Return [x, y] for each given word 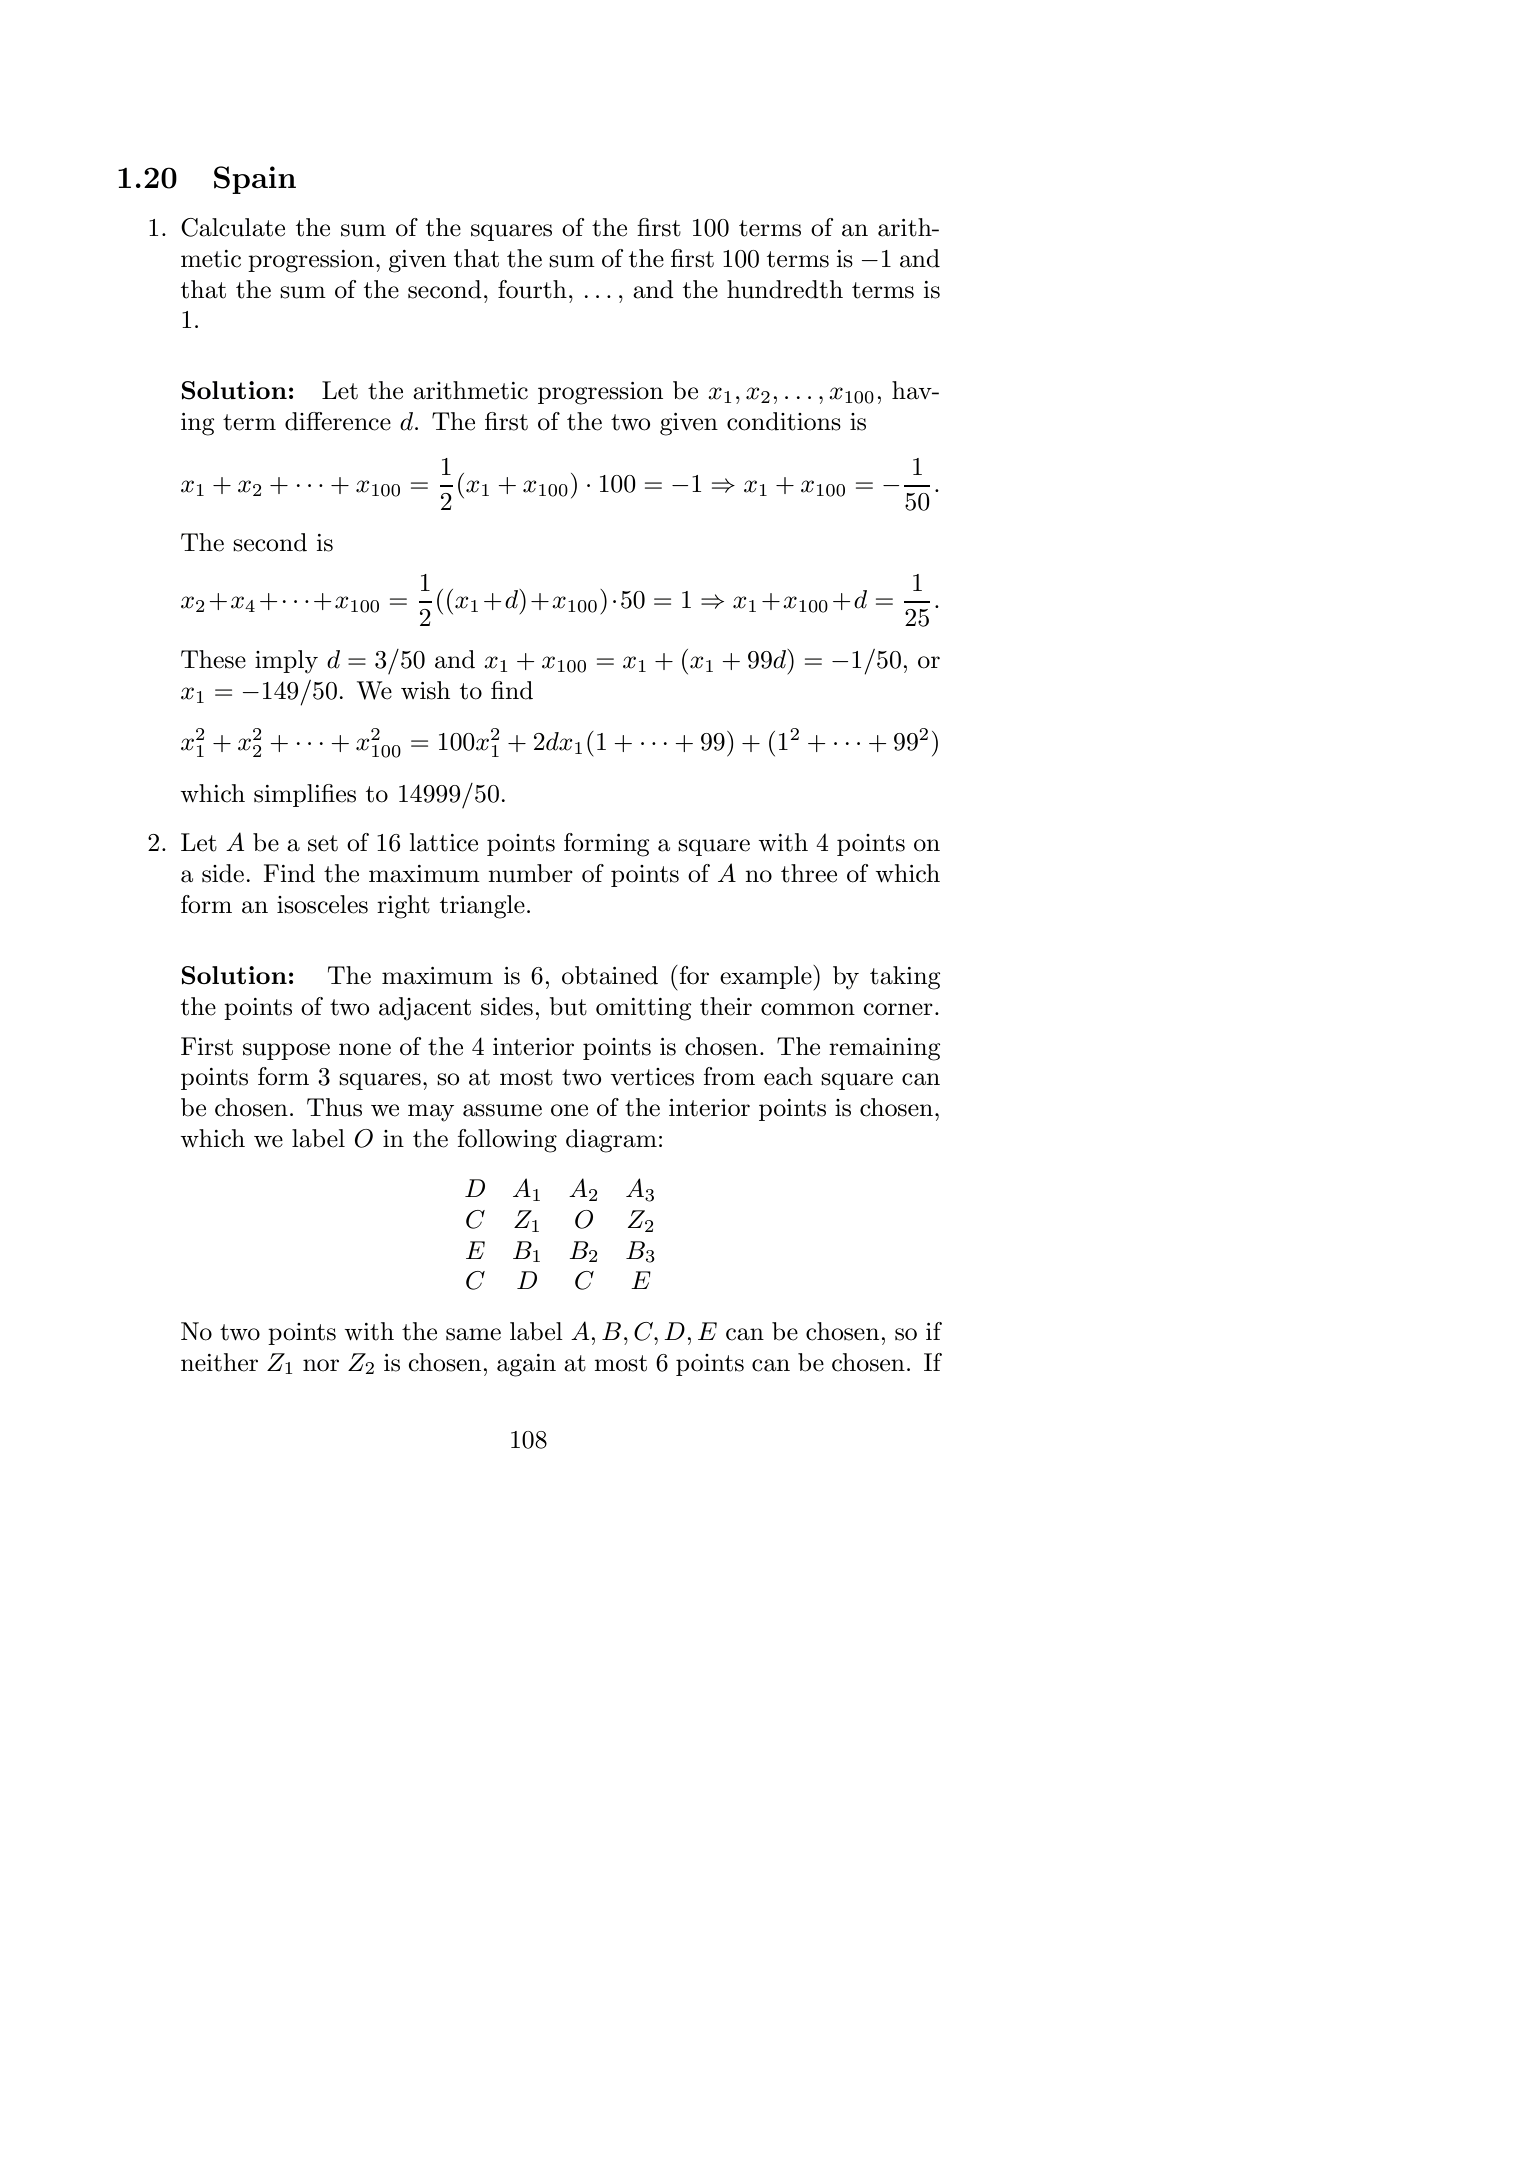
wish [425, 690]
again [526, 1365]
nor [321, 1365]
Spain [255, 180]
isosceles [322, 904]
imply [286, 662]
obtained [610, 975]
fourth [532, 289]
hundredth [785, 289]
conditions [784, 421]
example [767, 977]
